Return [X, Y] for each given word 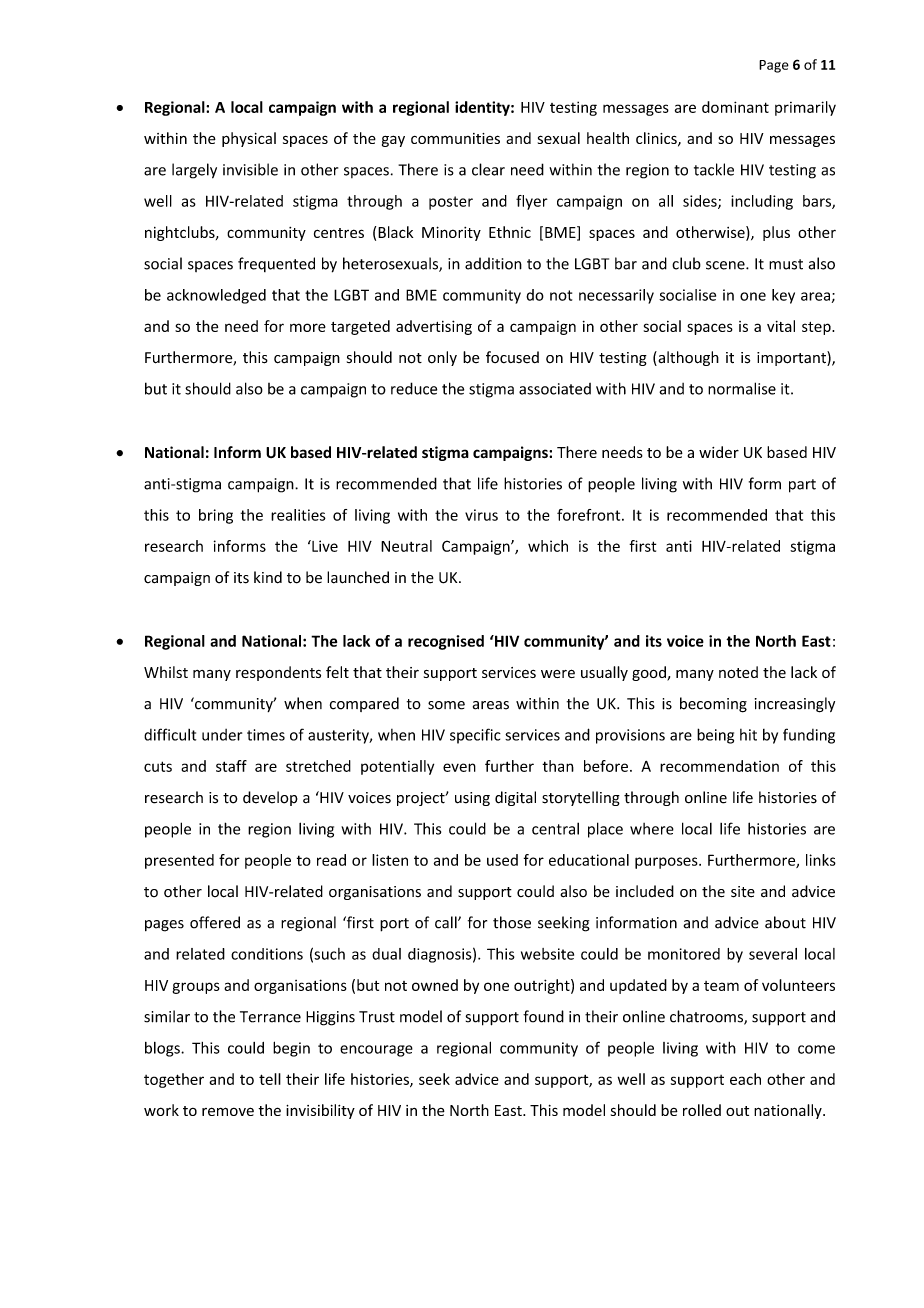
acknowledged [216, 296]
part [802, 486]
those [512, 922]
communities [455, 138]
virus [481, 515]
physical [249, 139]
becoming [713, 705]
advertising [434, 327]
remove [228, 1111]
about [785, 922]
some [446, 705]
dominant [735, 107]
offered [215, 922]
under [222, 735]
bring [216, 516]
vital [781, 326]
